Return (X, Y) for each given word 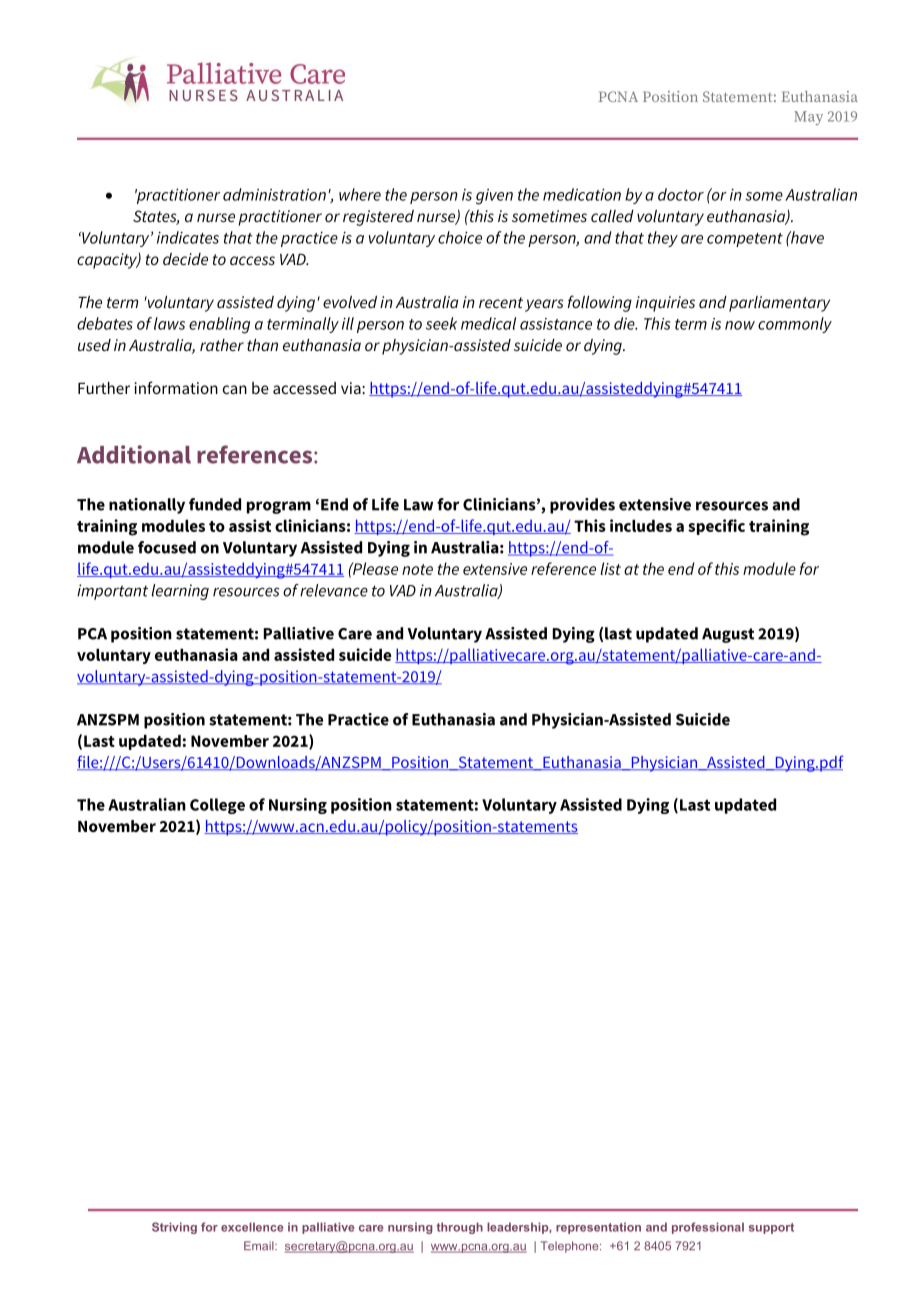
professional (708, 1228)
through (460, 1228)
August (728, 635)
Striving (174, 1228)
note (417, 569)
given (494, 197)
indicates (188, 237)
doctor (681, 194)
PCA (92, 634)
